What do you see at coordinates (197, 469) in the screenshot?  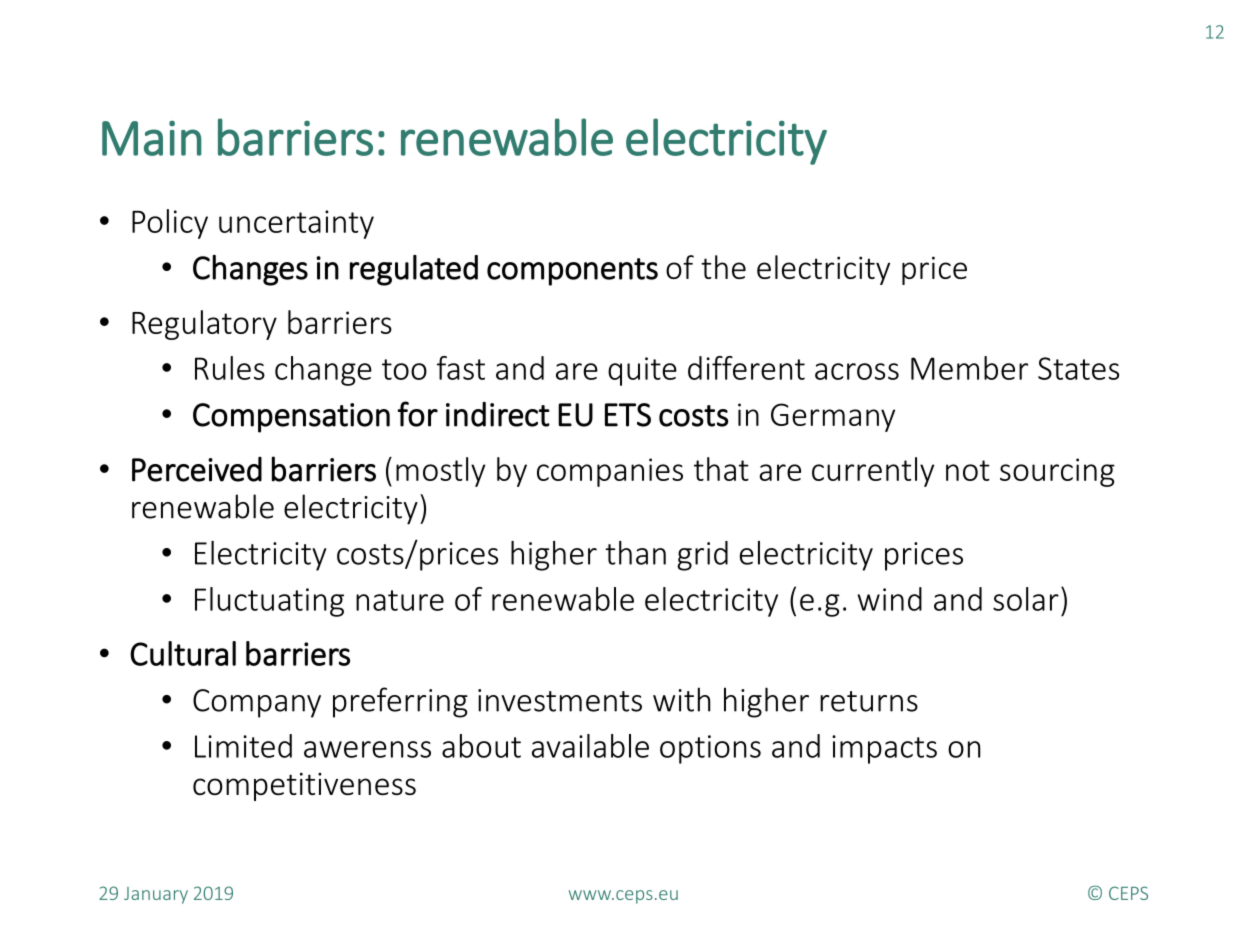 I see `Perceived` at bounding box center [197, 469].
